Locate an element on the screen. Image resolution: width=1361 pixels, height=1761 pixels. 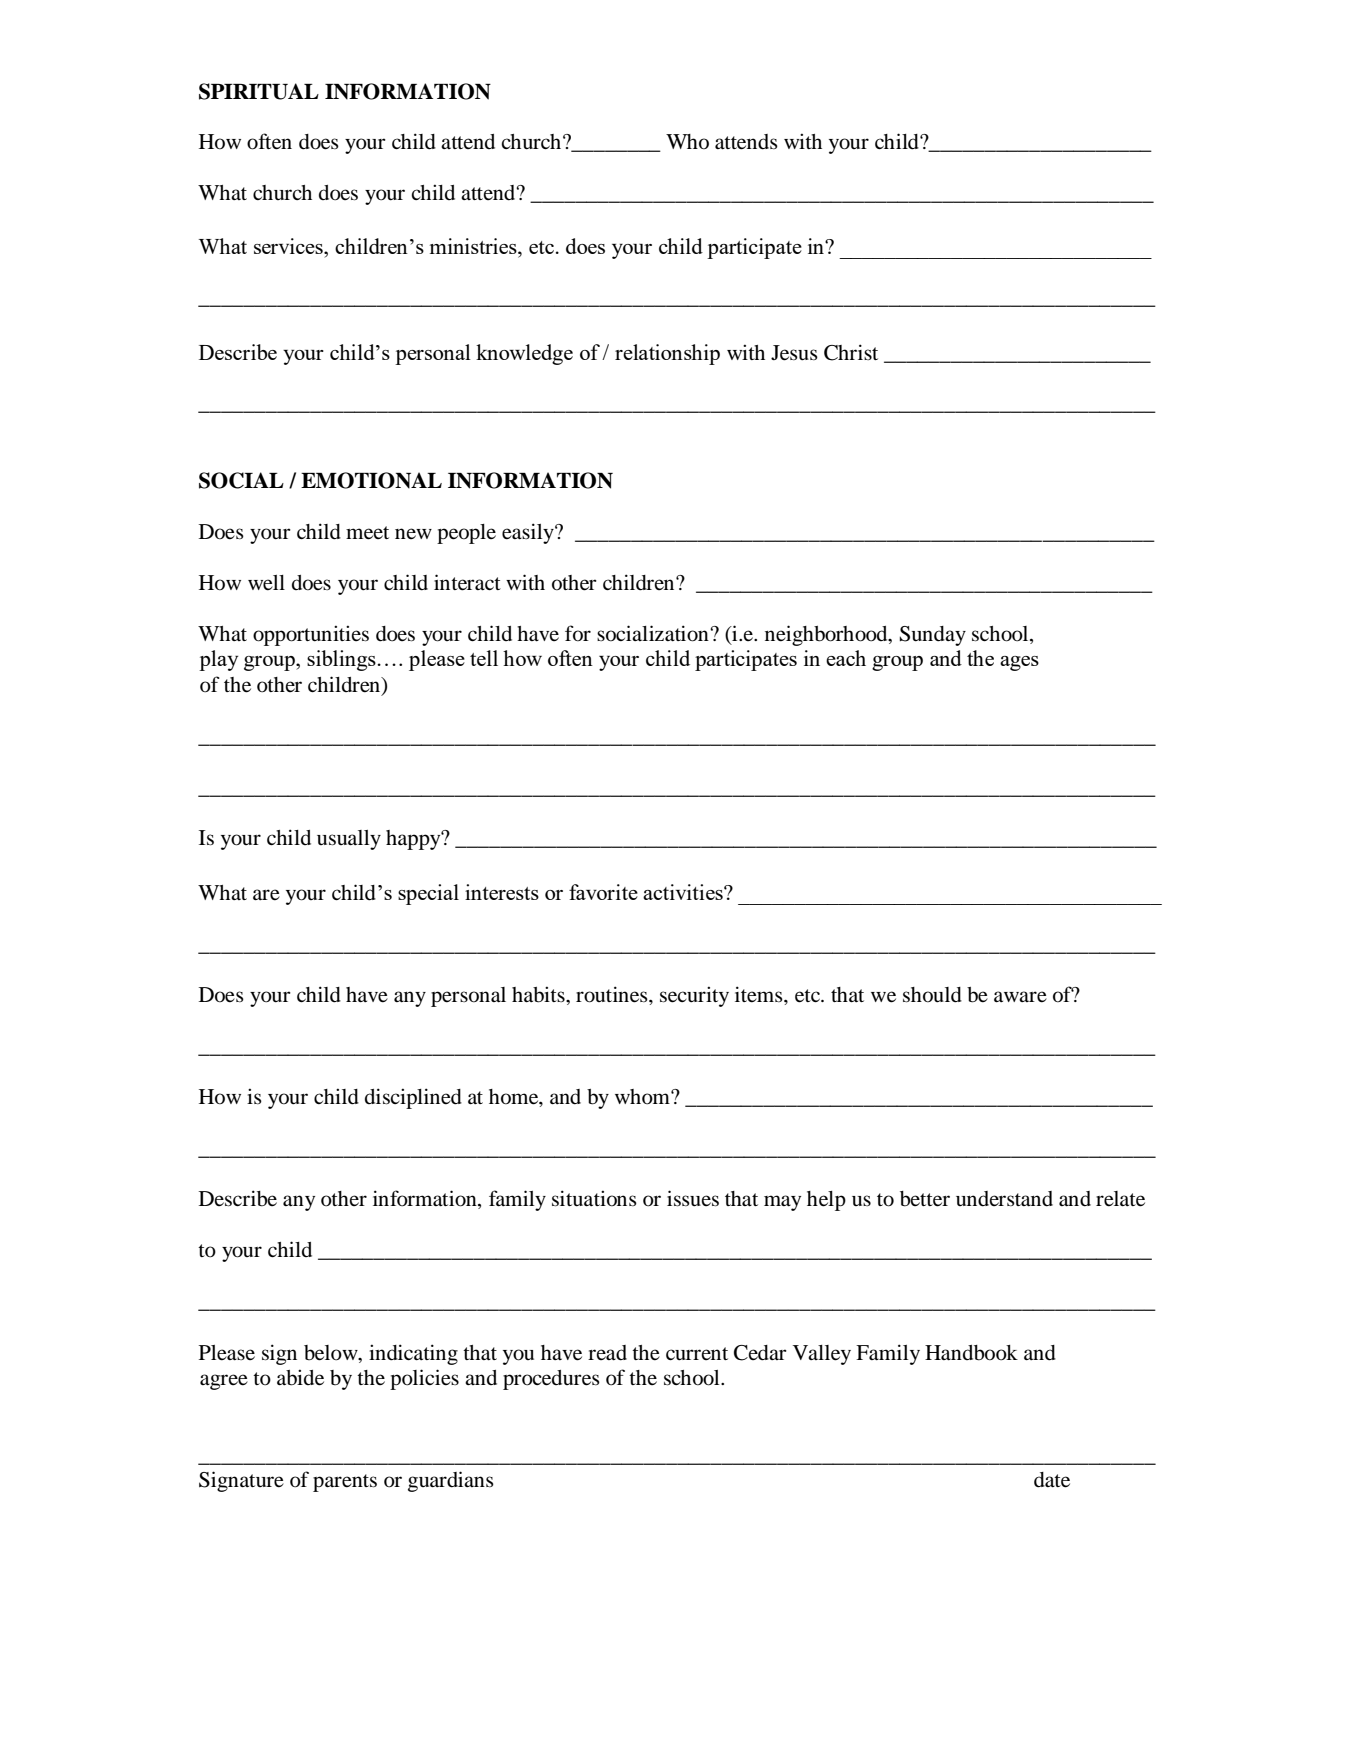
ages is located at coordinates (1019, 663).
